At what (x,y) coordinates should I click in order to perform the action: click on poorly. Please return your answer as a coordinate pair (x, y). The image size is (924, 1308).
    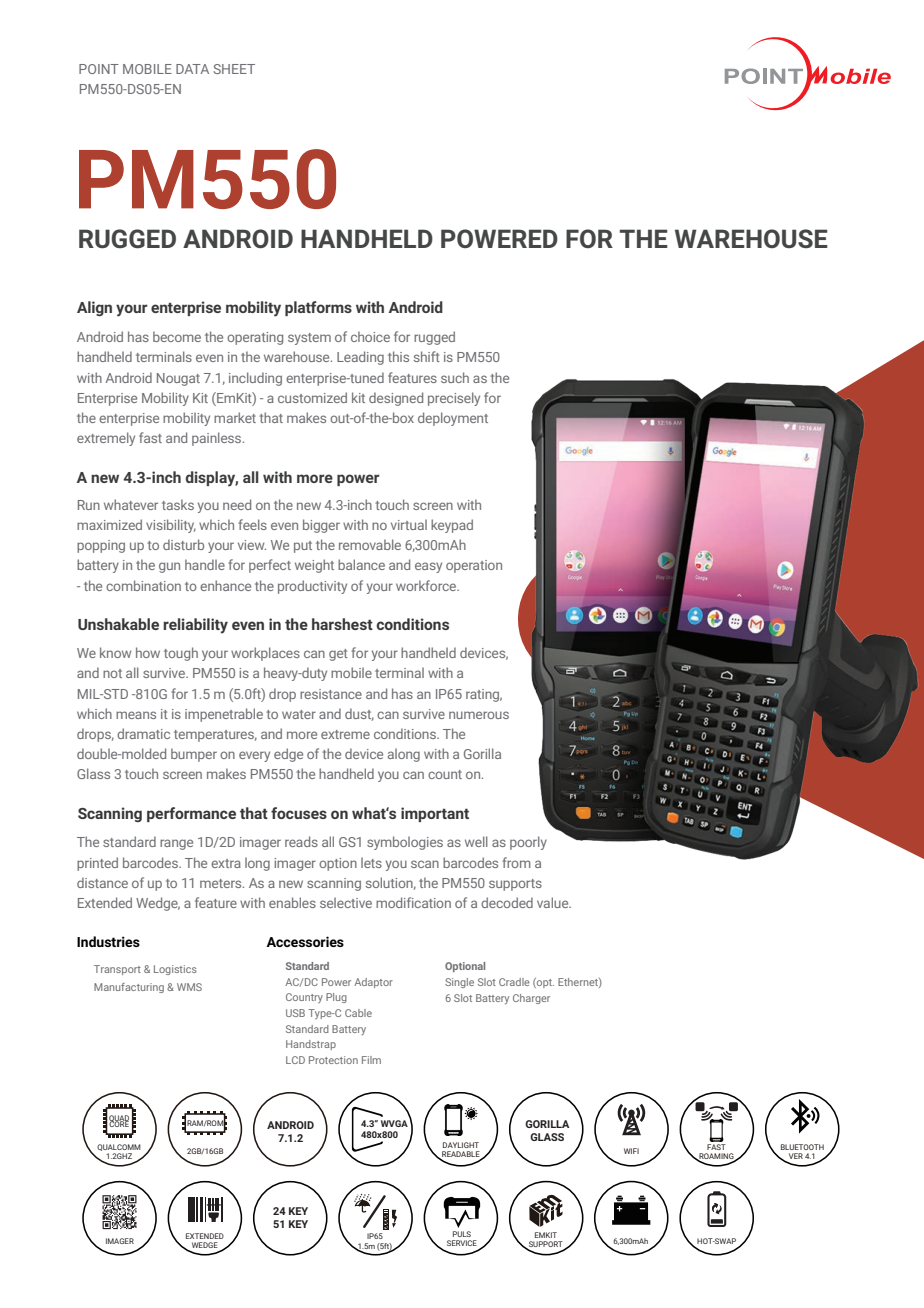
    Looking at the image, I should click on (528, 843).
